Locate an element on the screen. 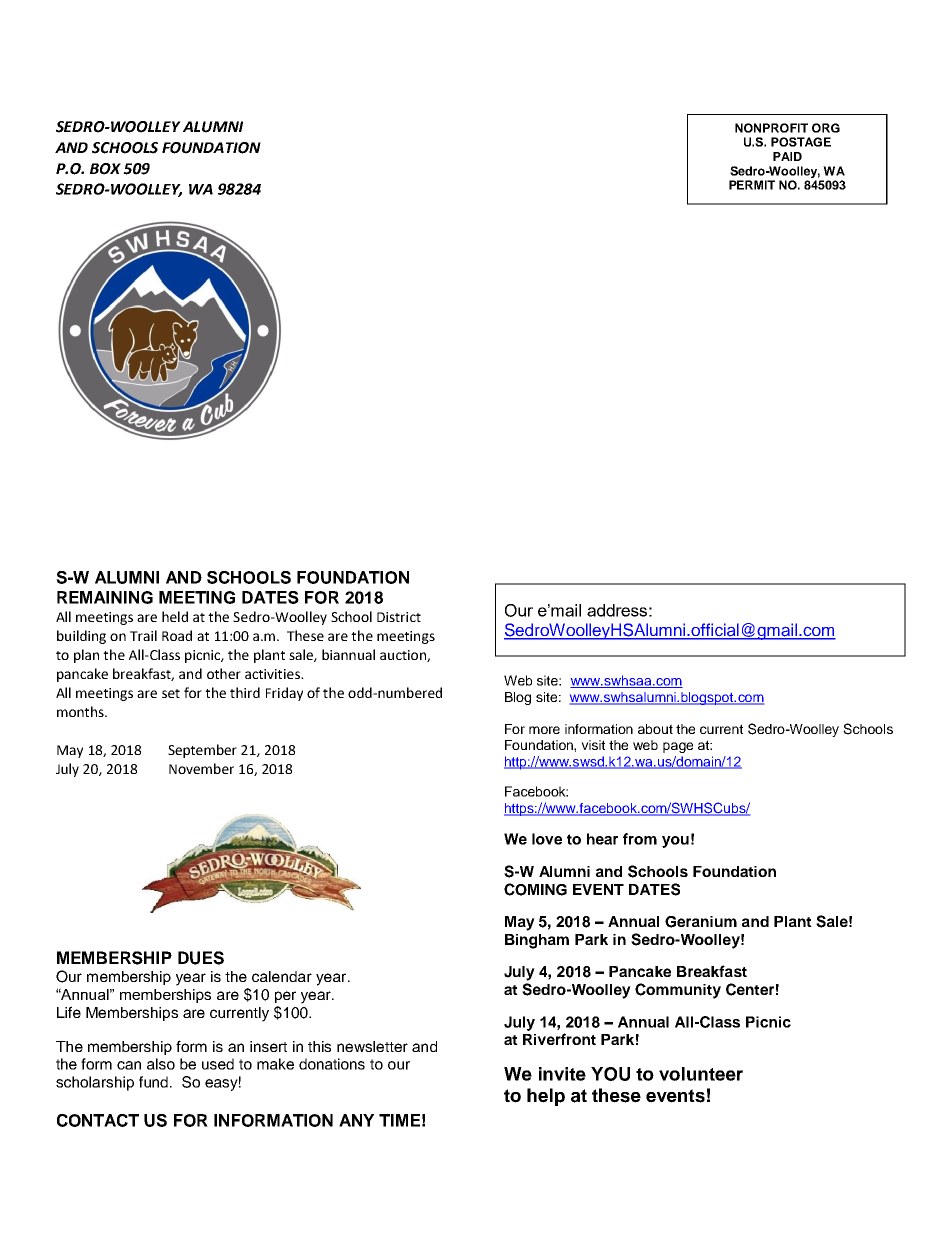 This screenshot has width=952, height=1233. fund is located at coordinates (155, 1082).
